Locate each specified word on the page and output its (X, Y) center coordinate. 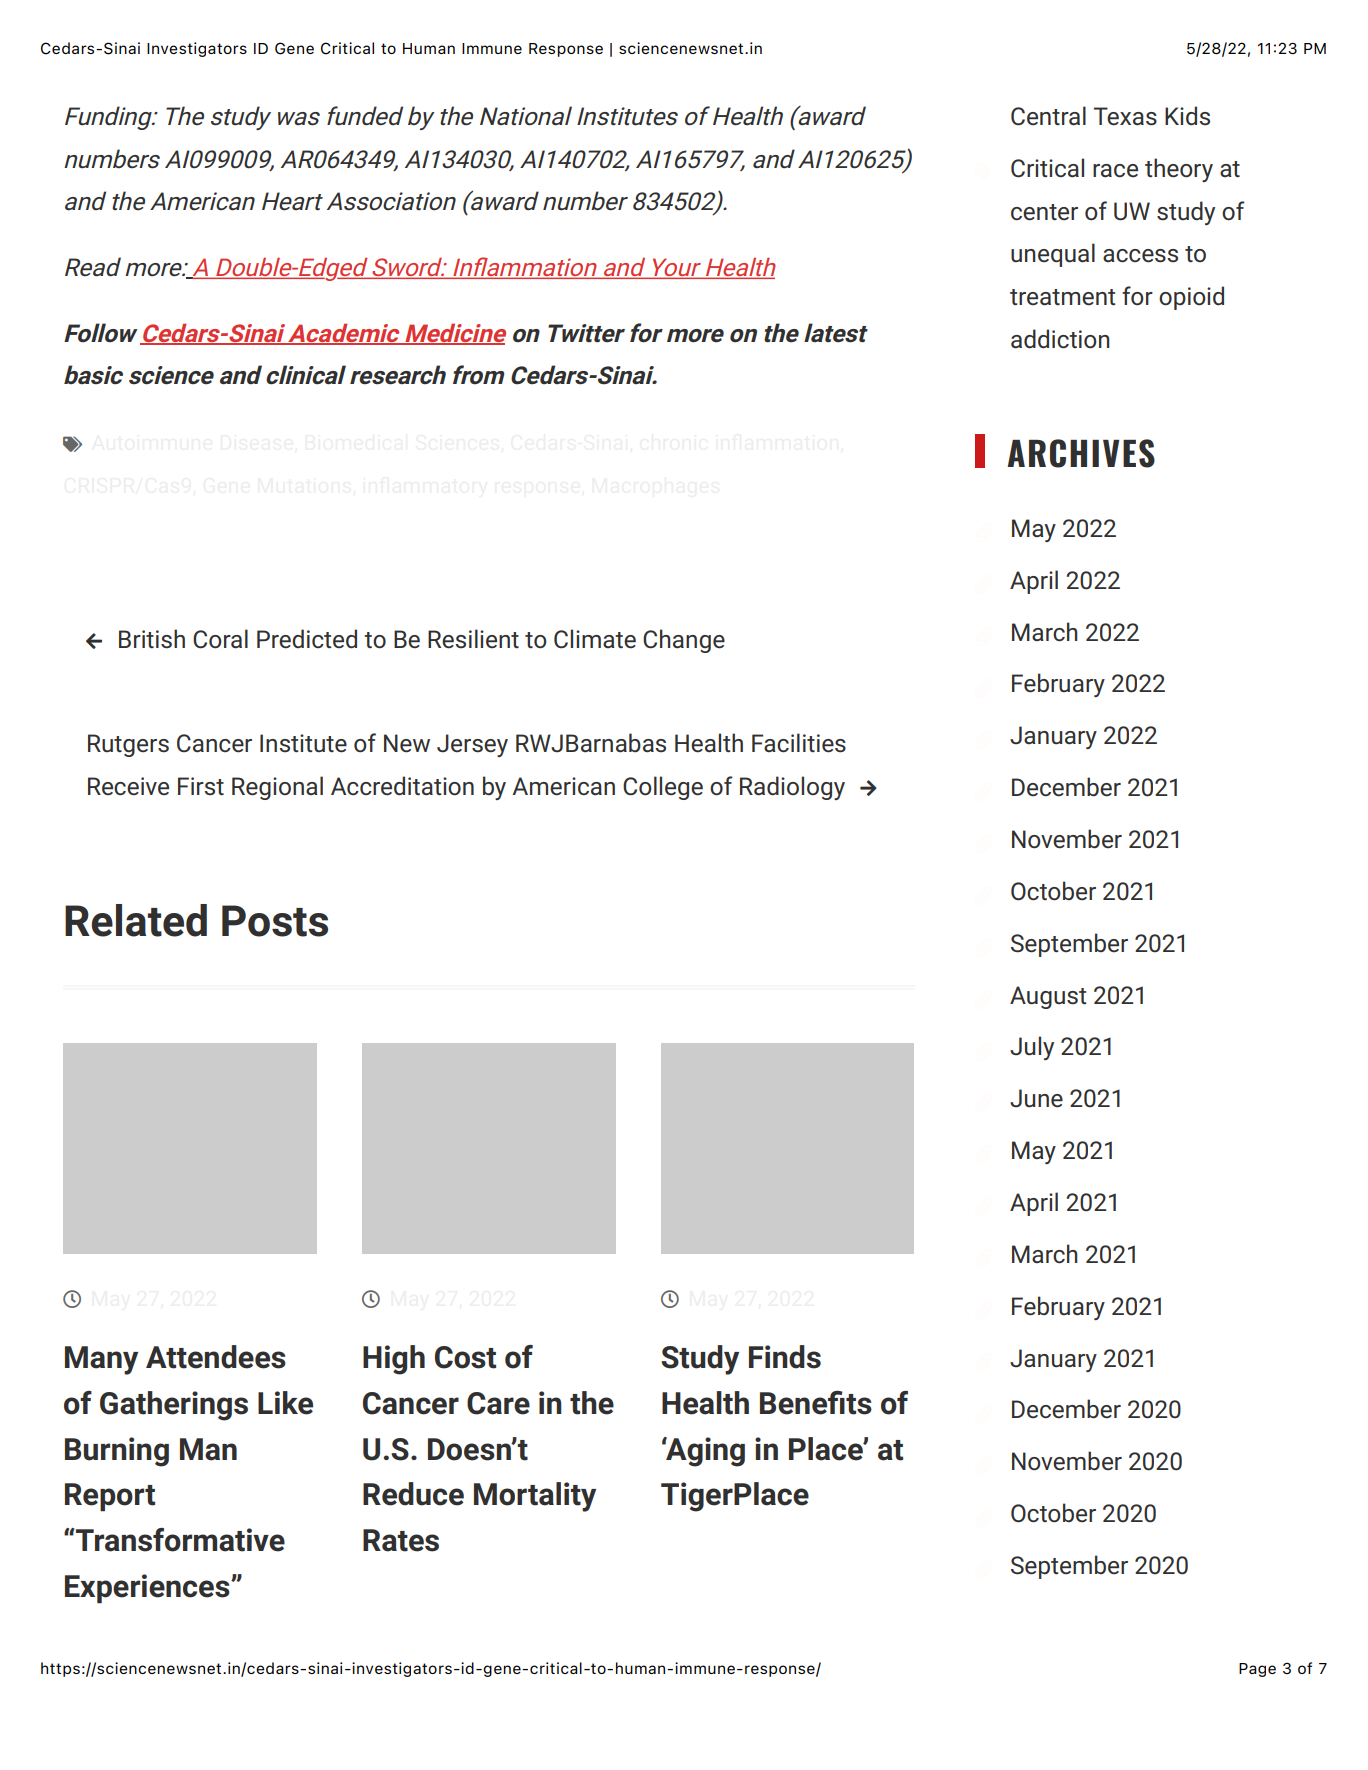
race (1115, 171)
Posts (275, 921)
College (663, 788)
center (1044, 212)
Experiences (148, 1589)
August (1048, 997)
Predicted (307, 639)
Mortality (535, 1497)
